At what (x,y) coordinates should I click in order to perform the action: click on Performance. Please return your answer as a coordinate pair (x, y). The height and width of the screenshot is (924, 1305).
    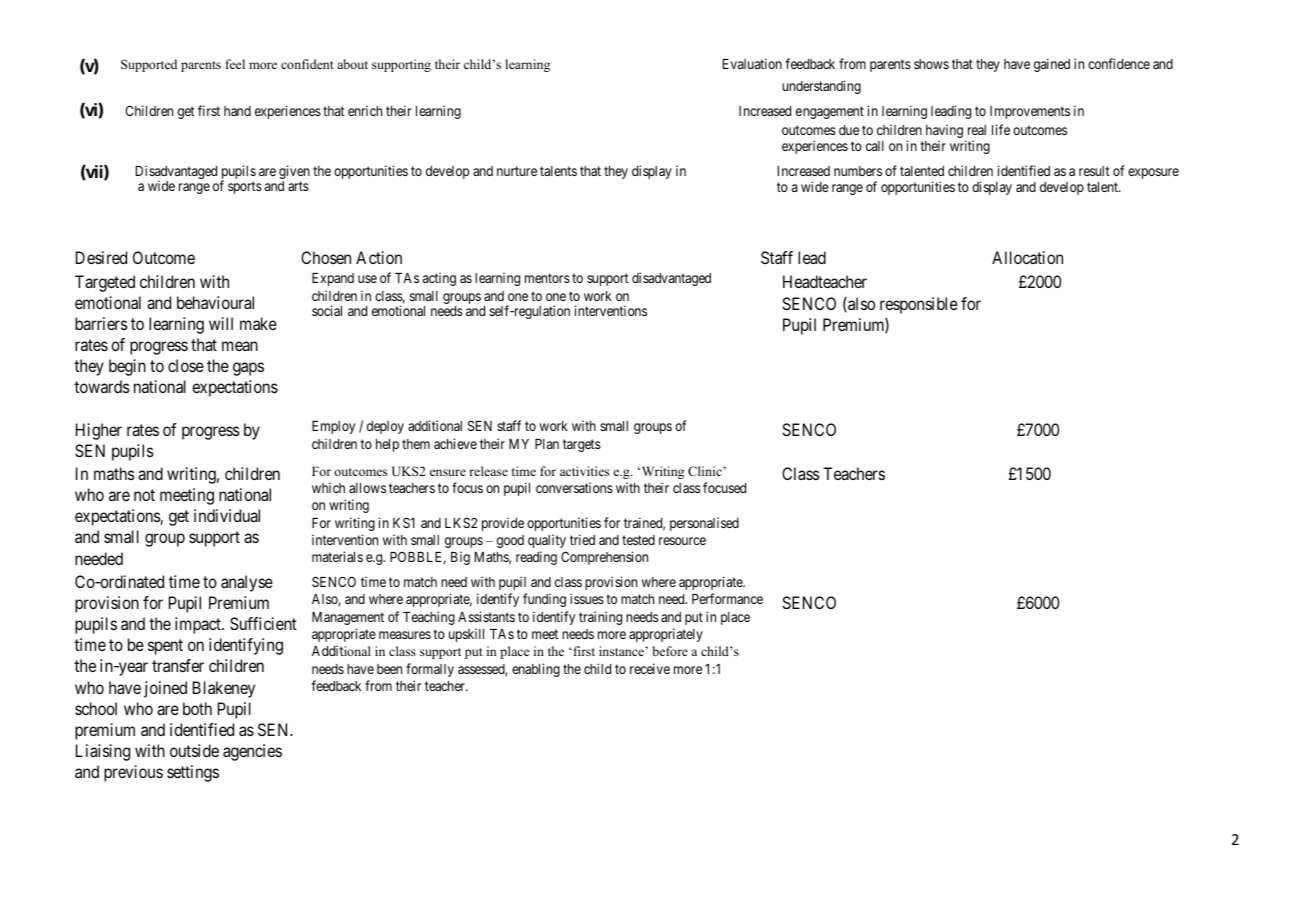
    Looking at the image, I should click on (727, 598).
